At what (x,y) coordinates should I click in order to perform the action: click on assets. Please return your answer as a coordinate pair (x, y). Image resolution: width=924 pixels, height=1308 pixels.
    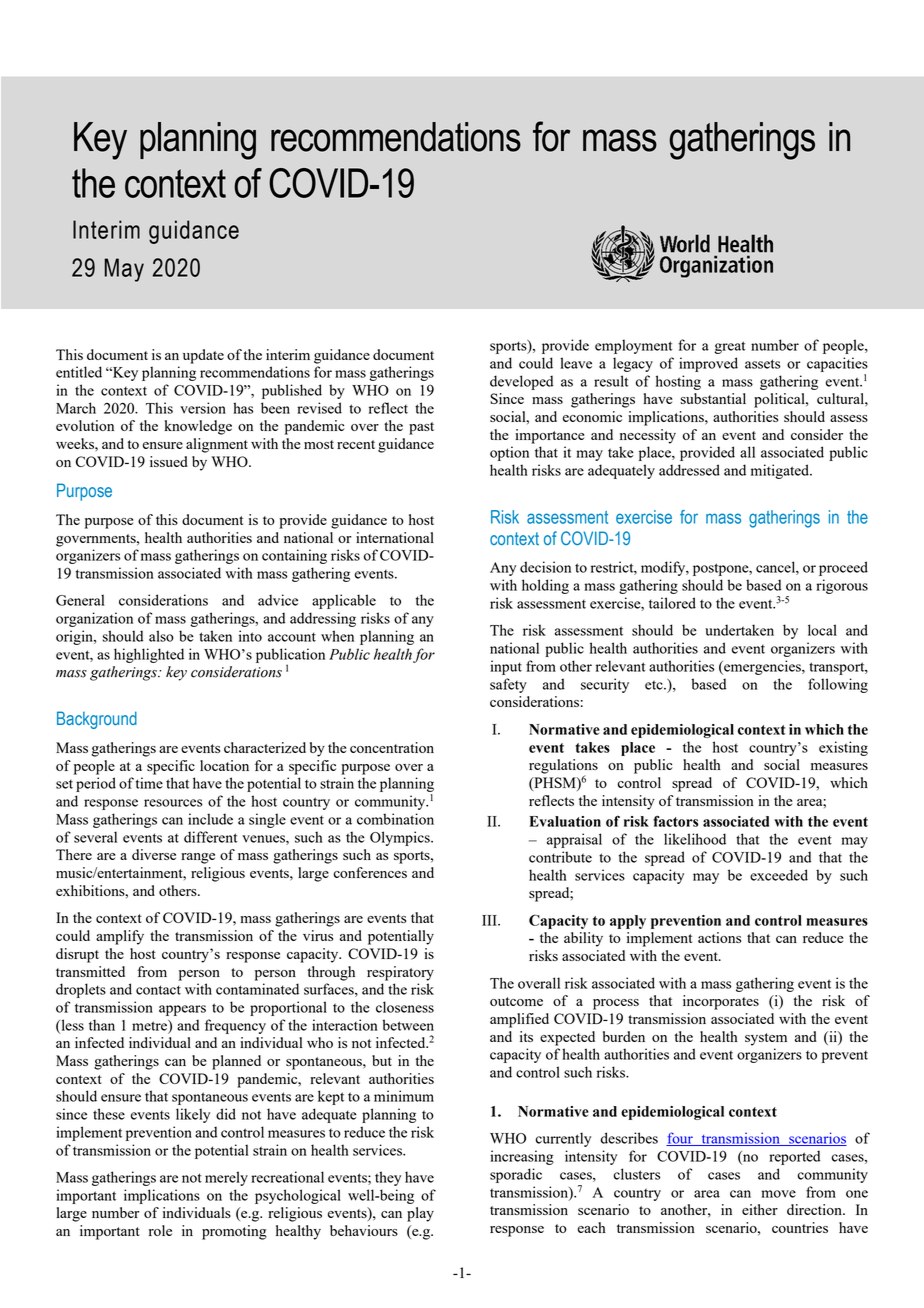
    Looking at the image, I should click on (762, 364).
